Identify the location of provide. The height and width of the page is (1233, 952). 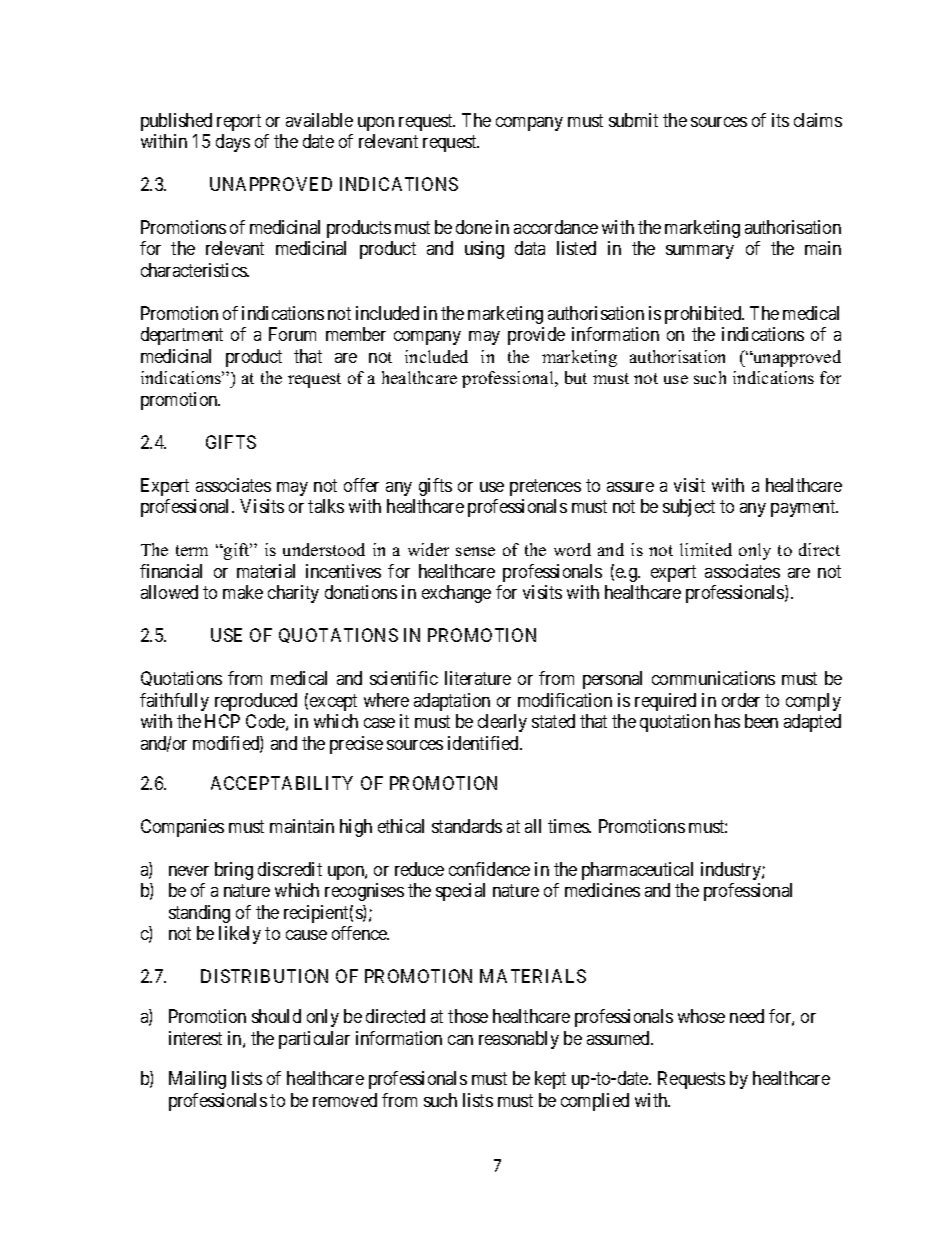
(536, 336).
